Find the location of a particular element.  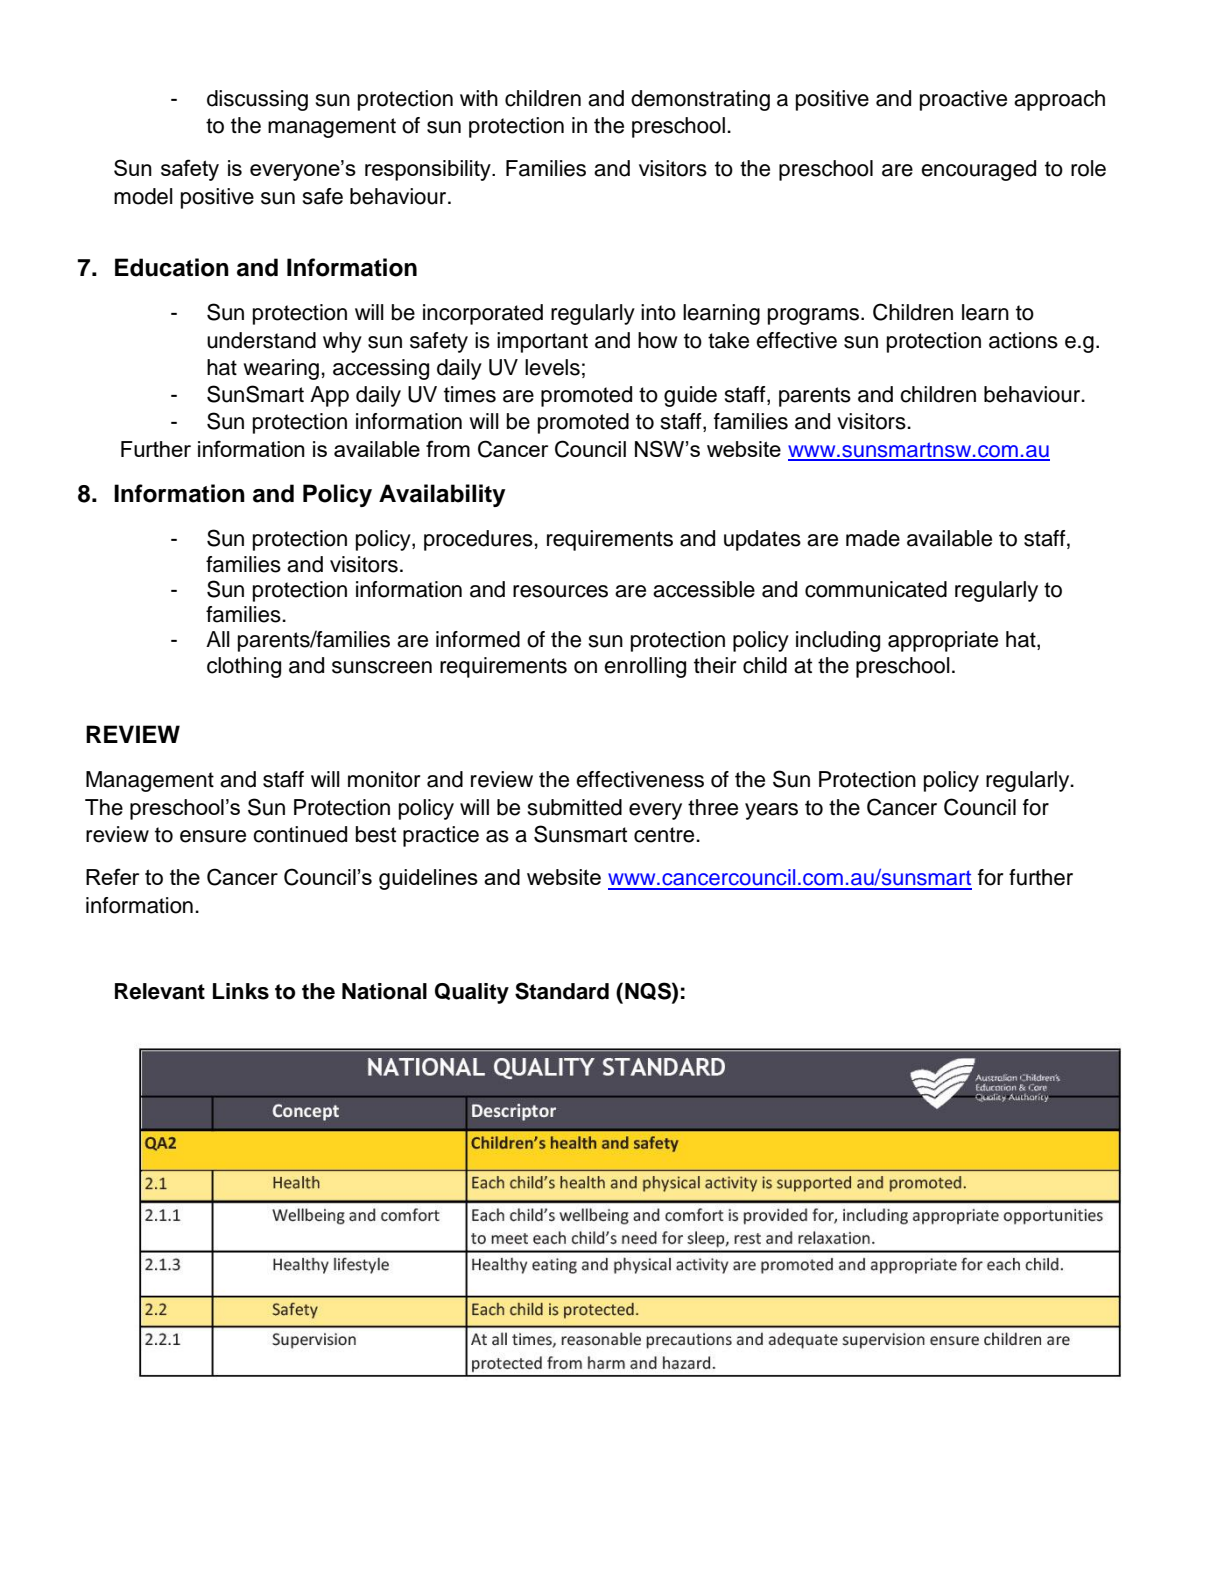

made is located at coordinates (873, 538).
